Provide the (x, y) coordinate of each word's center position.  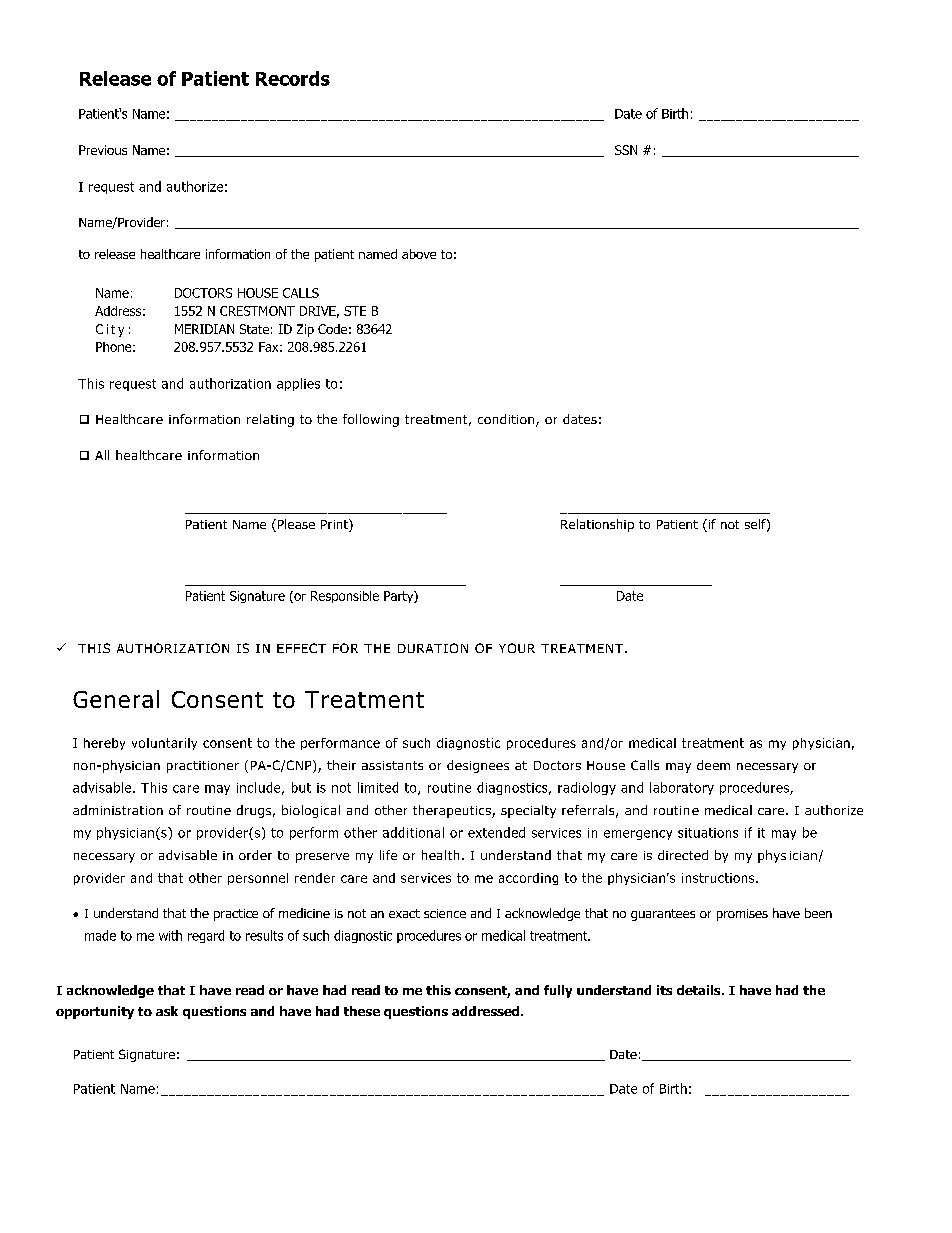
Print (335, 525)
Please (295, 525)
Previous (103, 150)
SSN (626, 150)
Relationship (597, 525)
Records (293, 78)
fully (558, 991)
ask (167, 1011)
